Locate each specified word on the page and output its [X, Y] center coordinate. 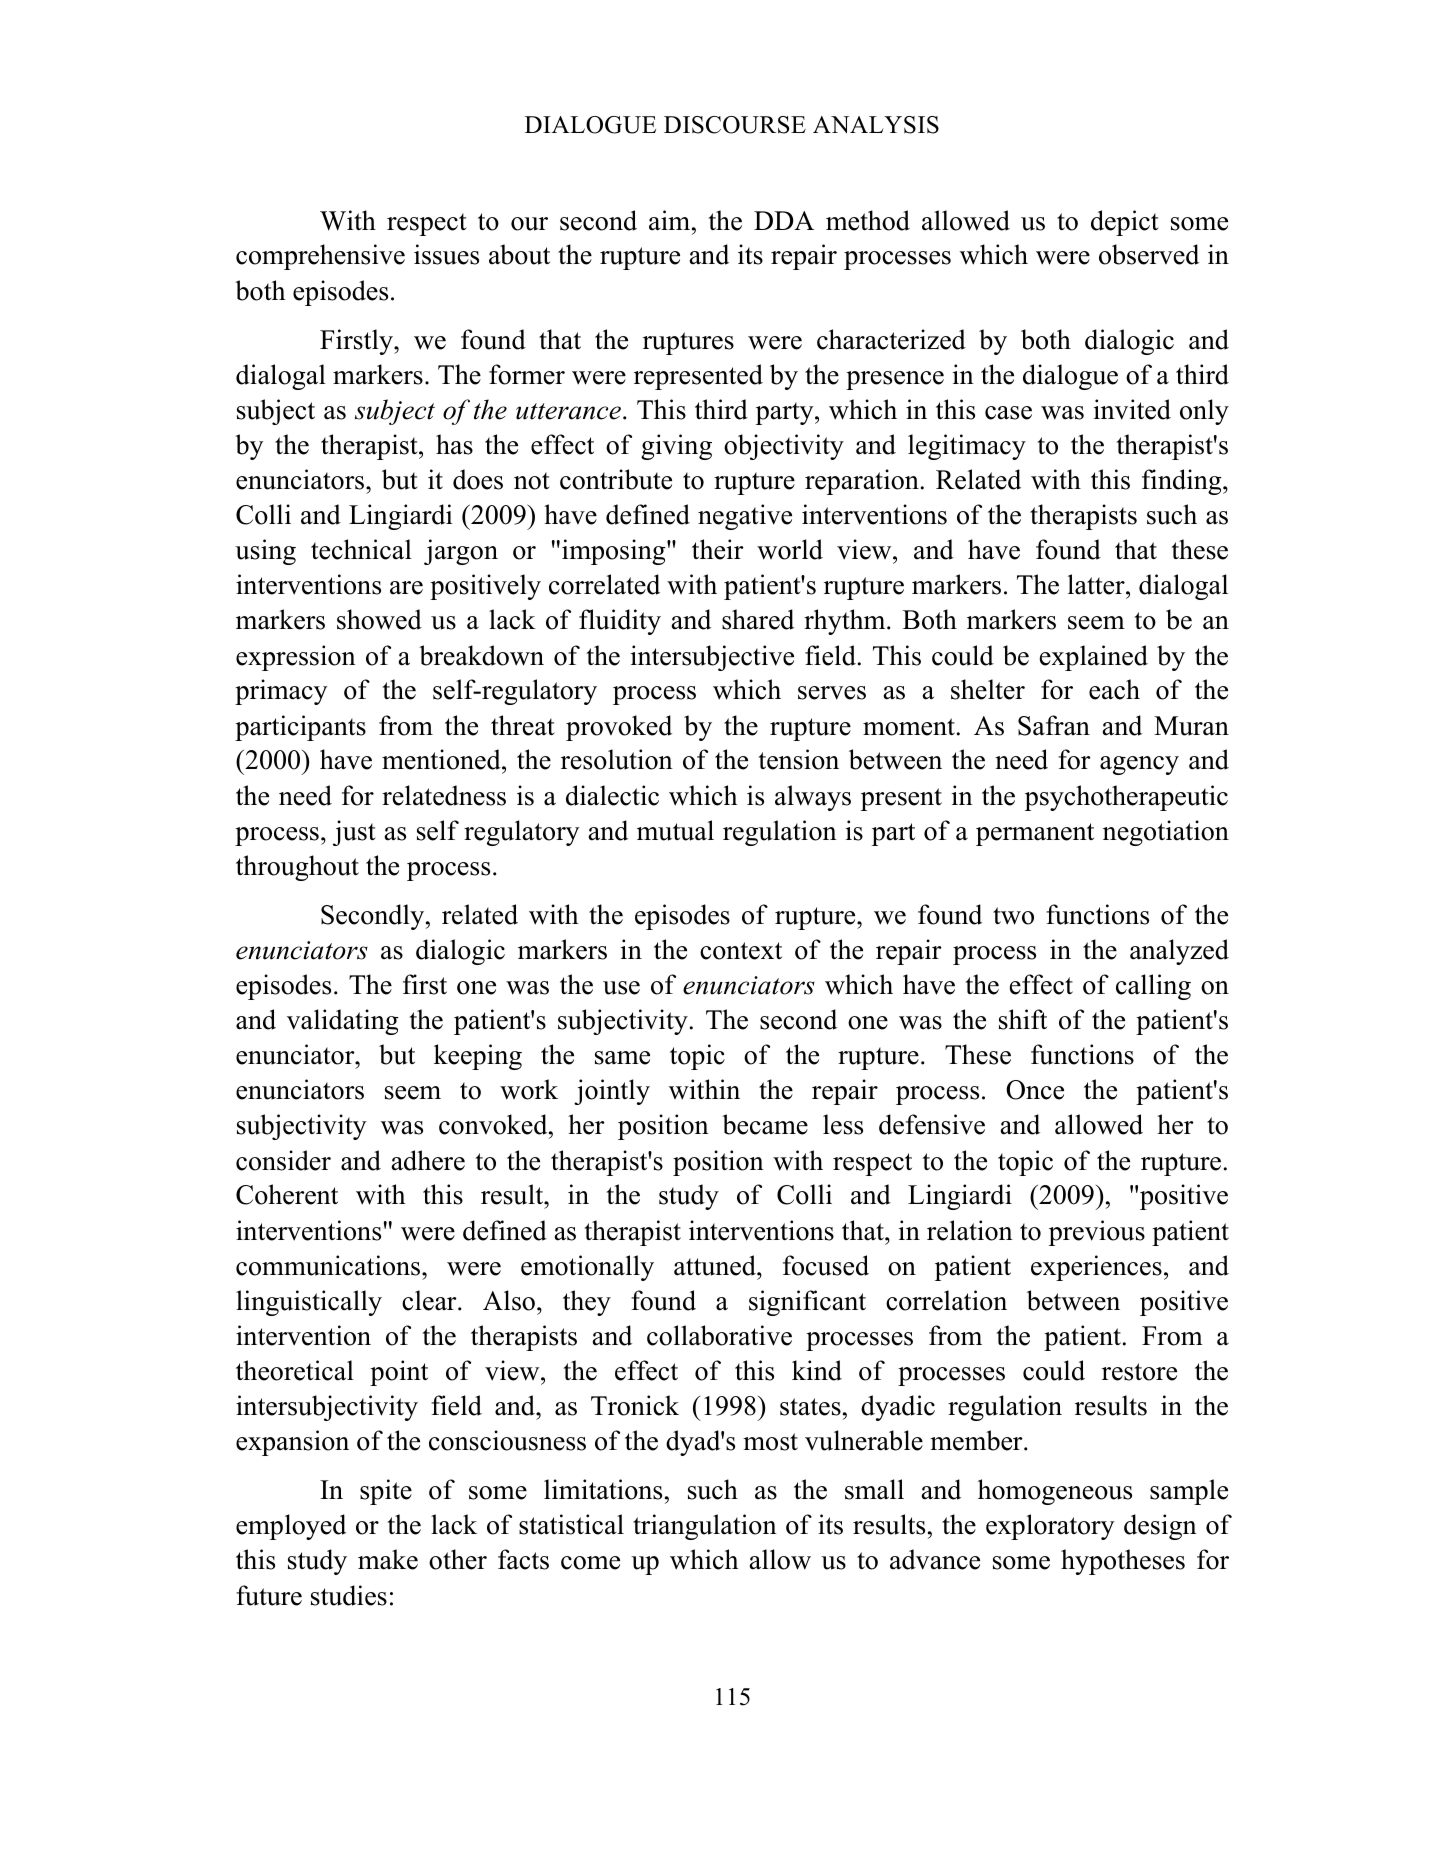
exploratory [1050, 1527]
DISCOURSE [735, 125]
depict [1125, 223]
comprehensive [320, 257]
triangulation [705, 1527]
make [388, 1559]
